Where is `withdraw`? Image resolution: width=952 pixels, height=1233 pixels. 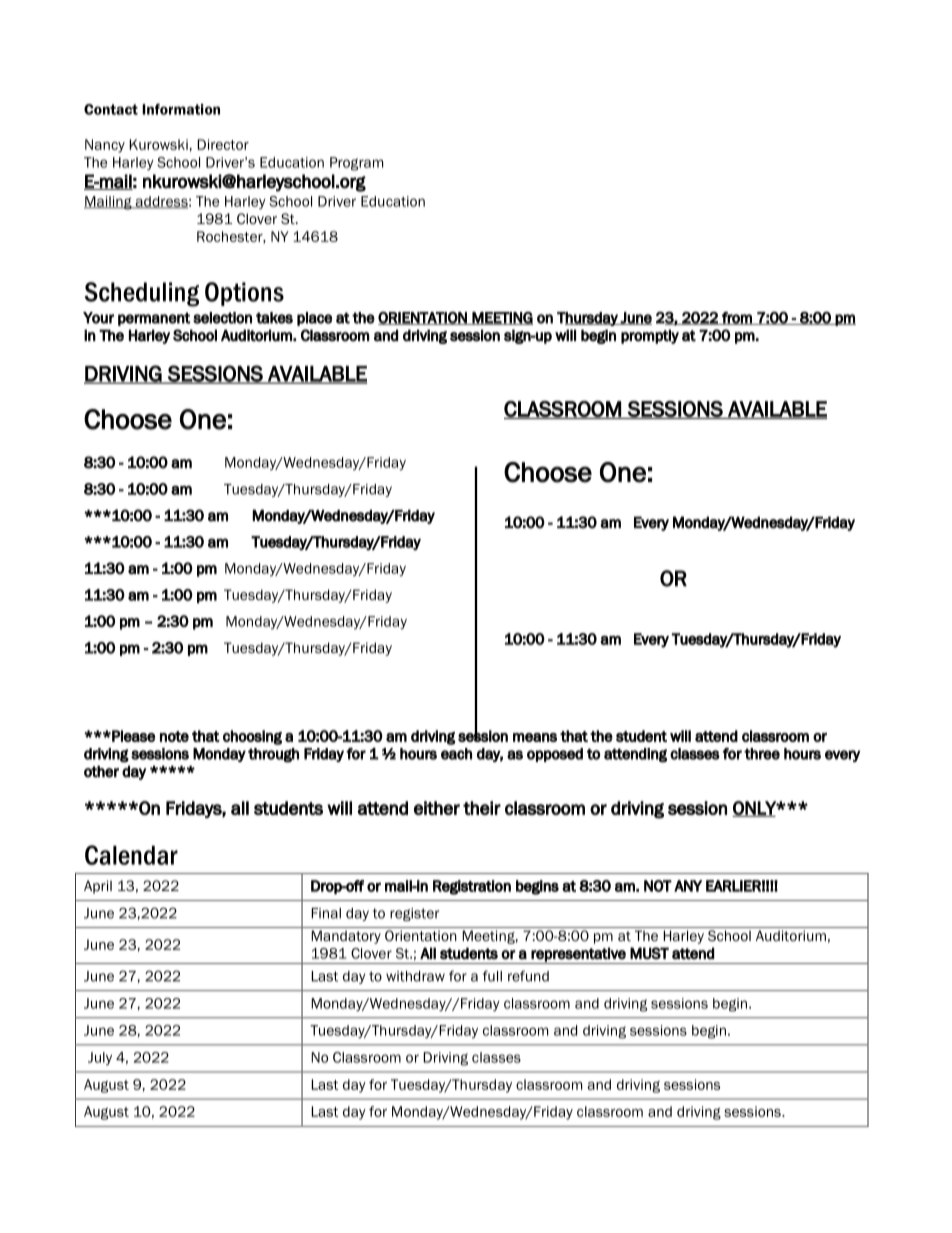
withdraw is located at coordinates (415, 976).
